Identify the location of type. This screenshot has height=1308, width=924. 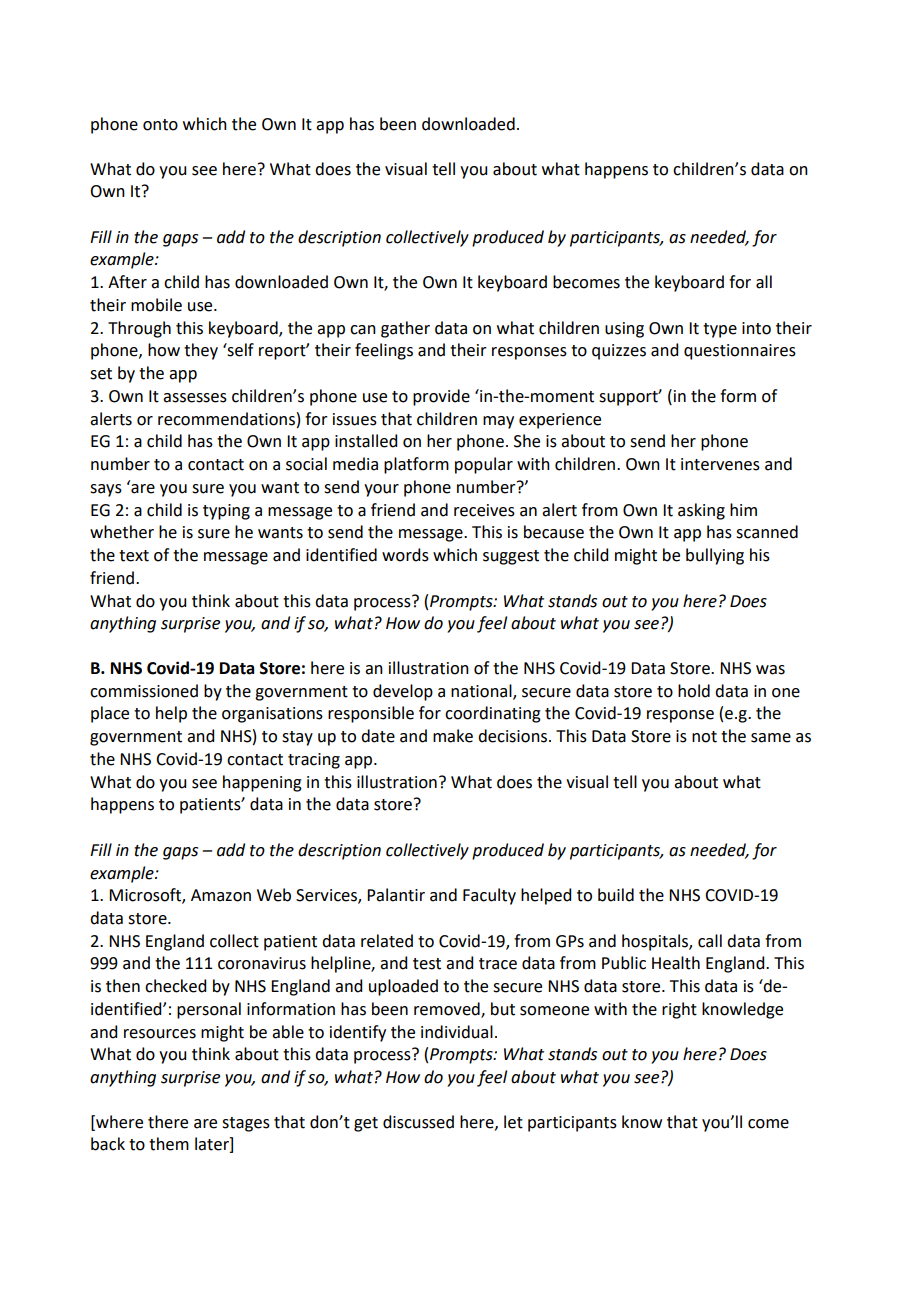
(720, 330).
